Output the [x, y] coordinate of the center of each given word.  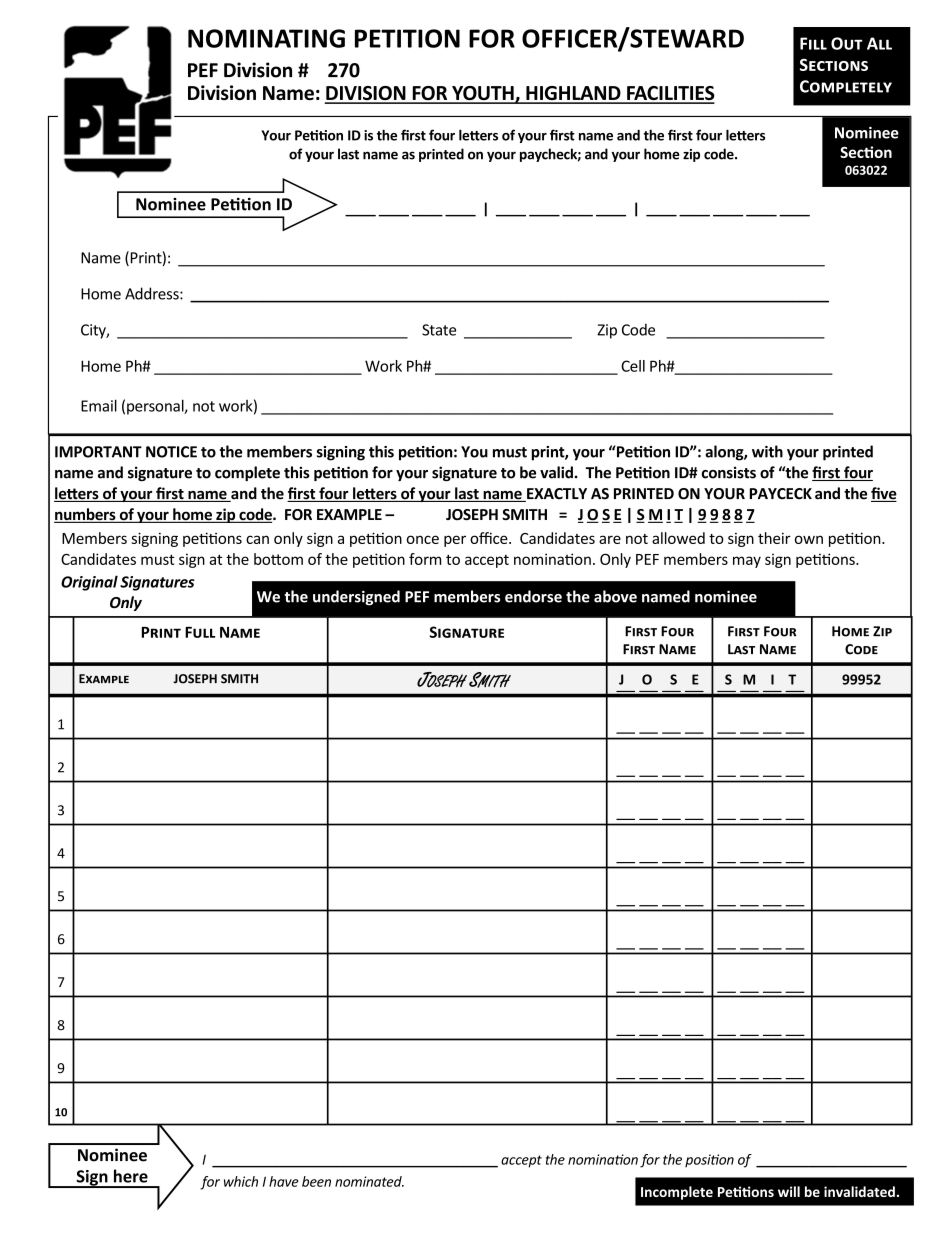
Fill [813, 43]
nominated [369, 1181]
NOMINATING [266, 38]
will [789, 1191]
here [131, 1176]
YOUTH [483, 94]
